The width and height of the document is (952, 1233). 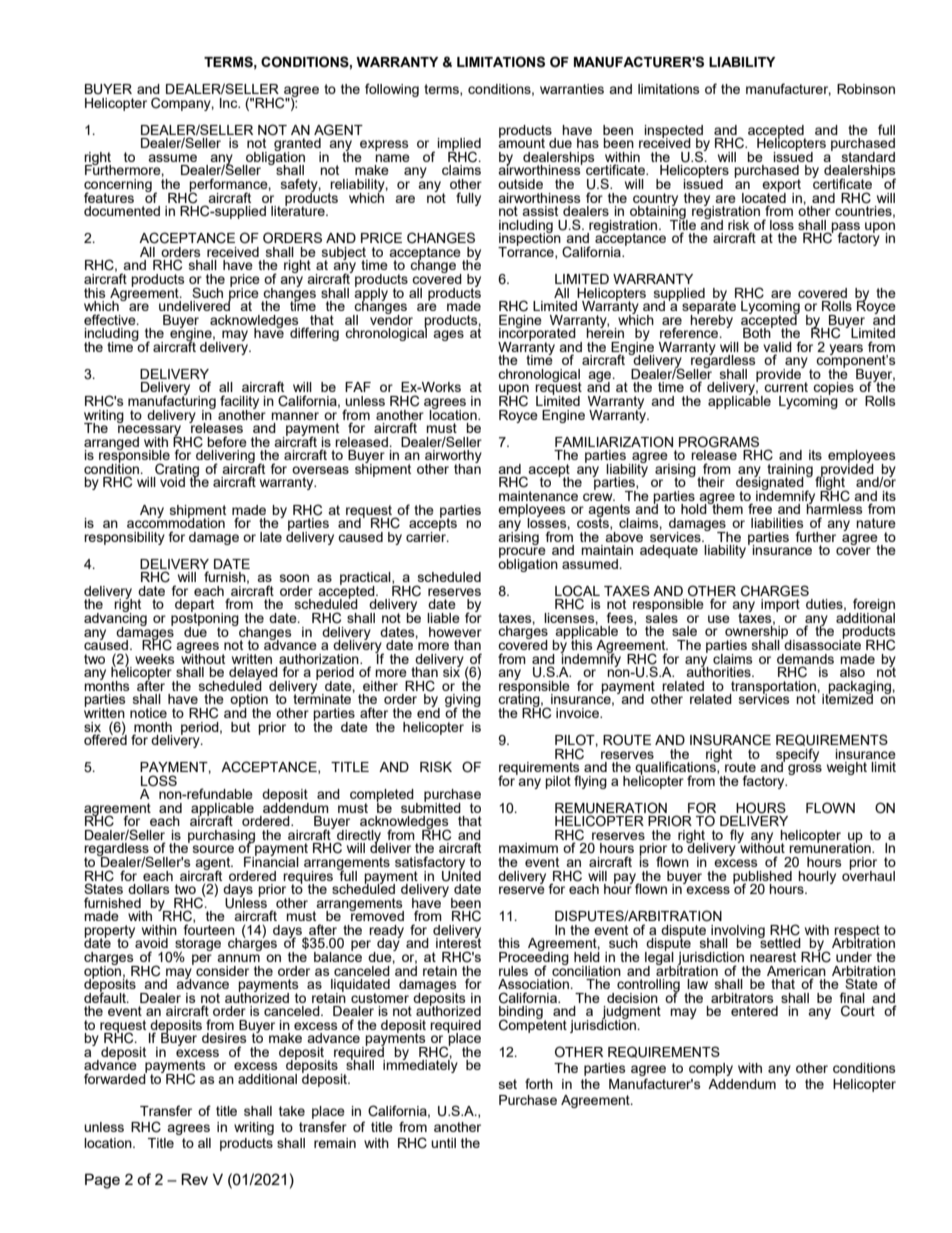 What do you see at coordinates (205, 619) in the document?
I see `postponing` at bounding box center [205, 619].
